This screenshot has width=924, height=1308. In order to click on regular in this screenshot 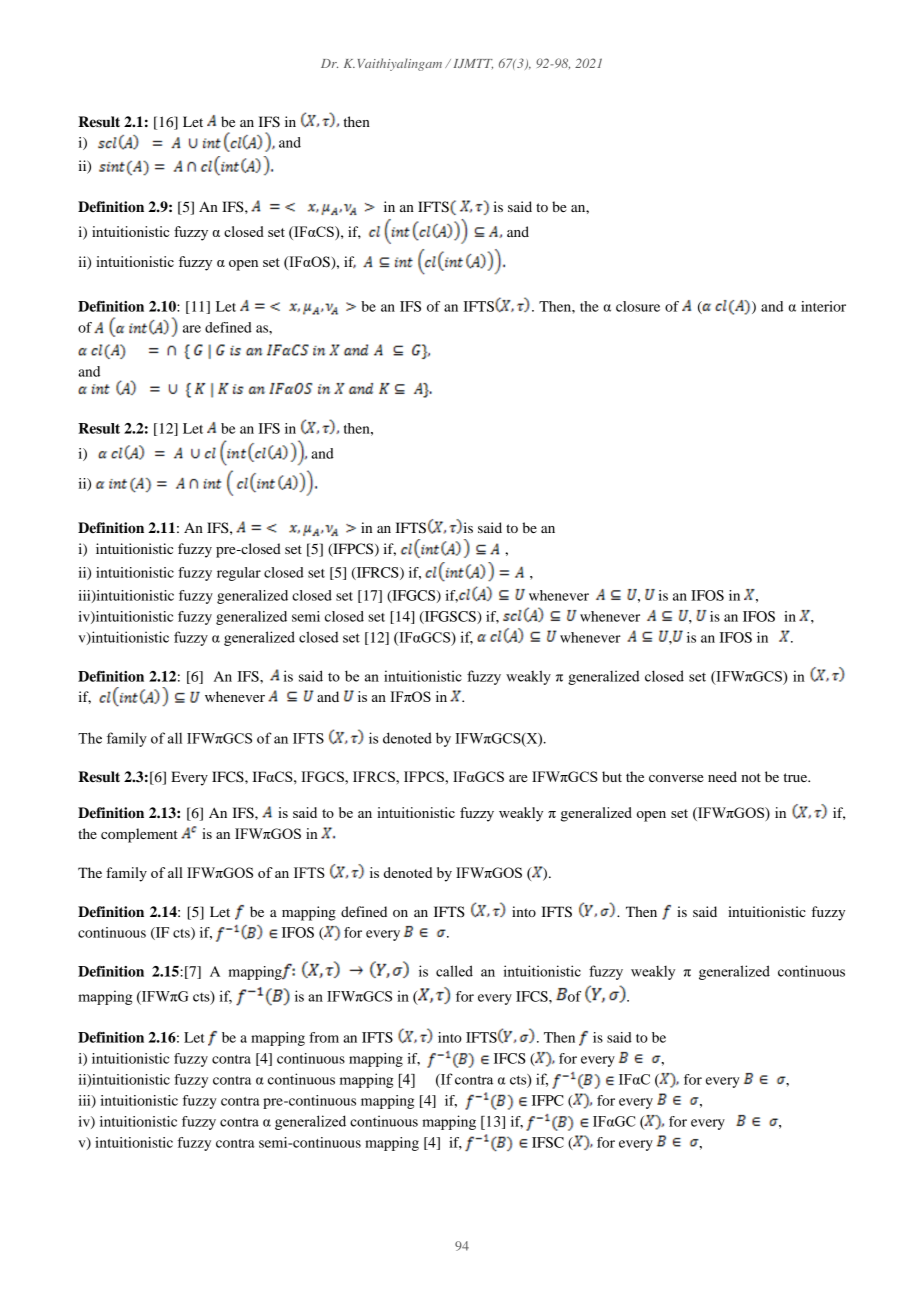, I will do `click(239, 574)`.
